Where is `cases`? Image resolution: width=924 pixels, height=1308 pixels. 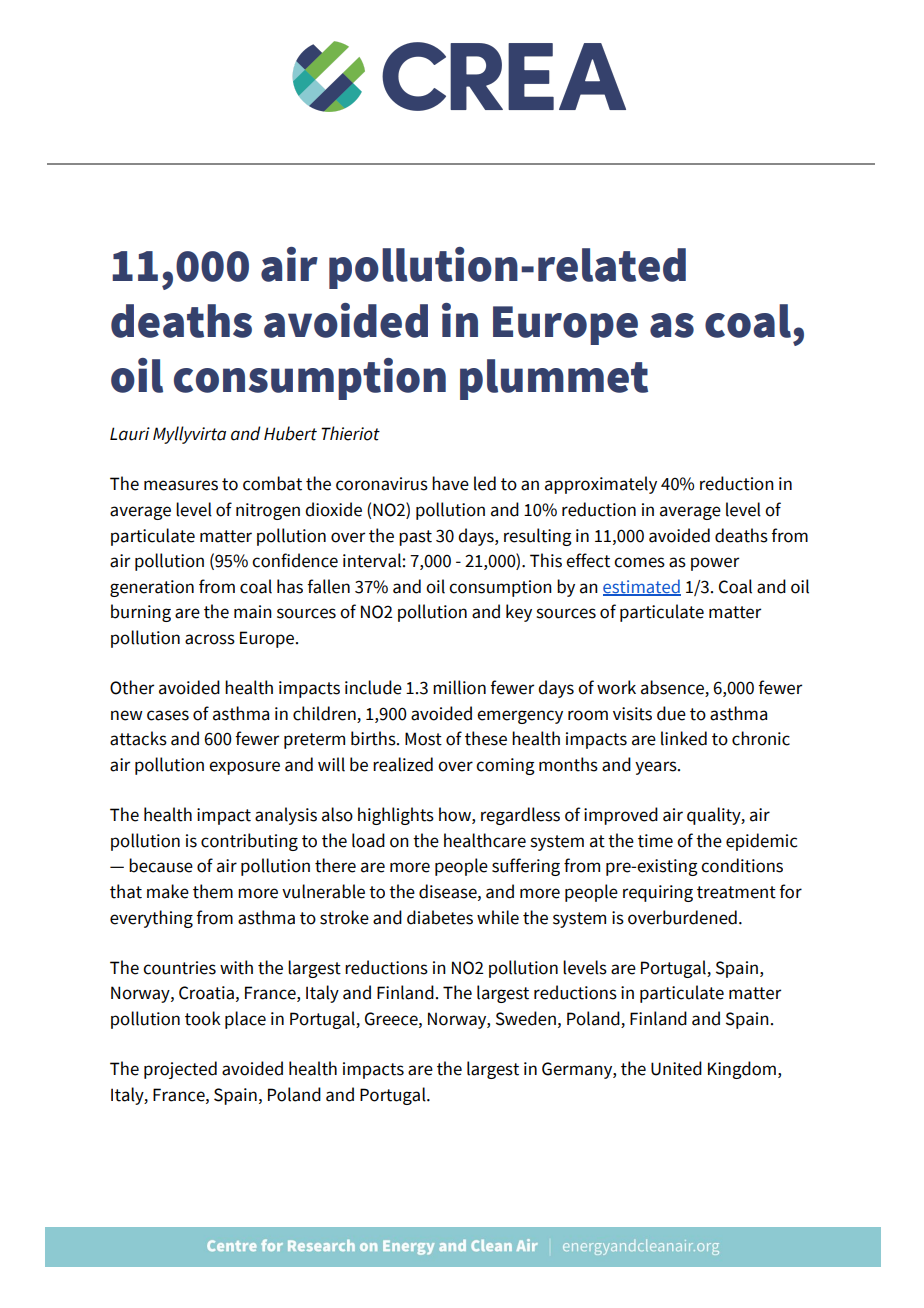
cases is located at coordinates (168, 715).
